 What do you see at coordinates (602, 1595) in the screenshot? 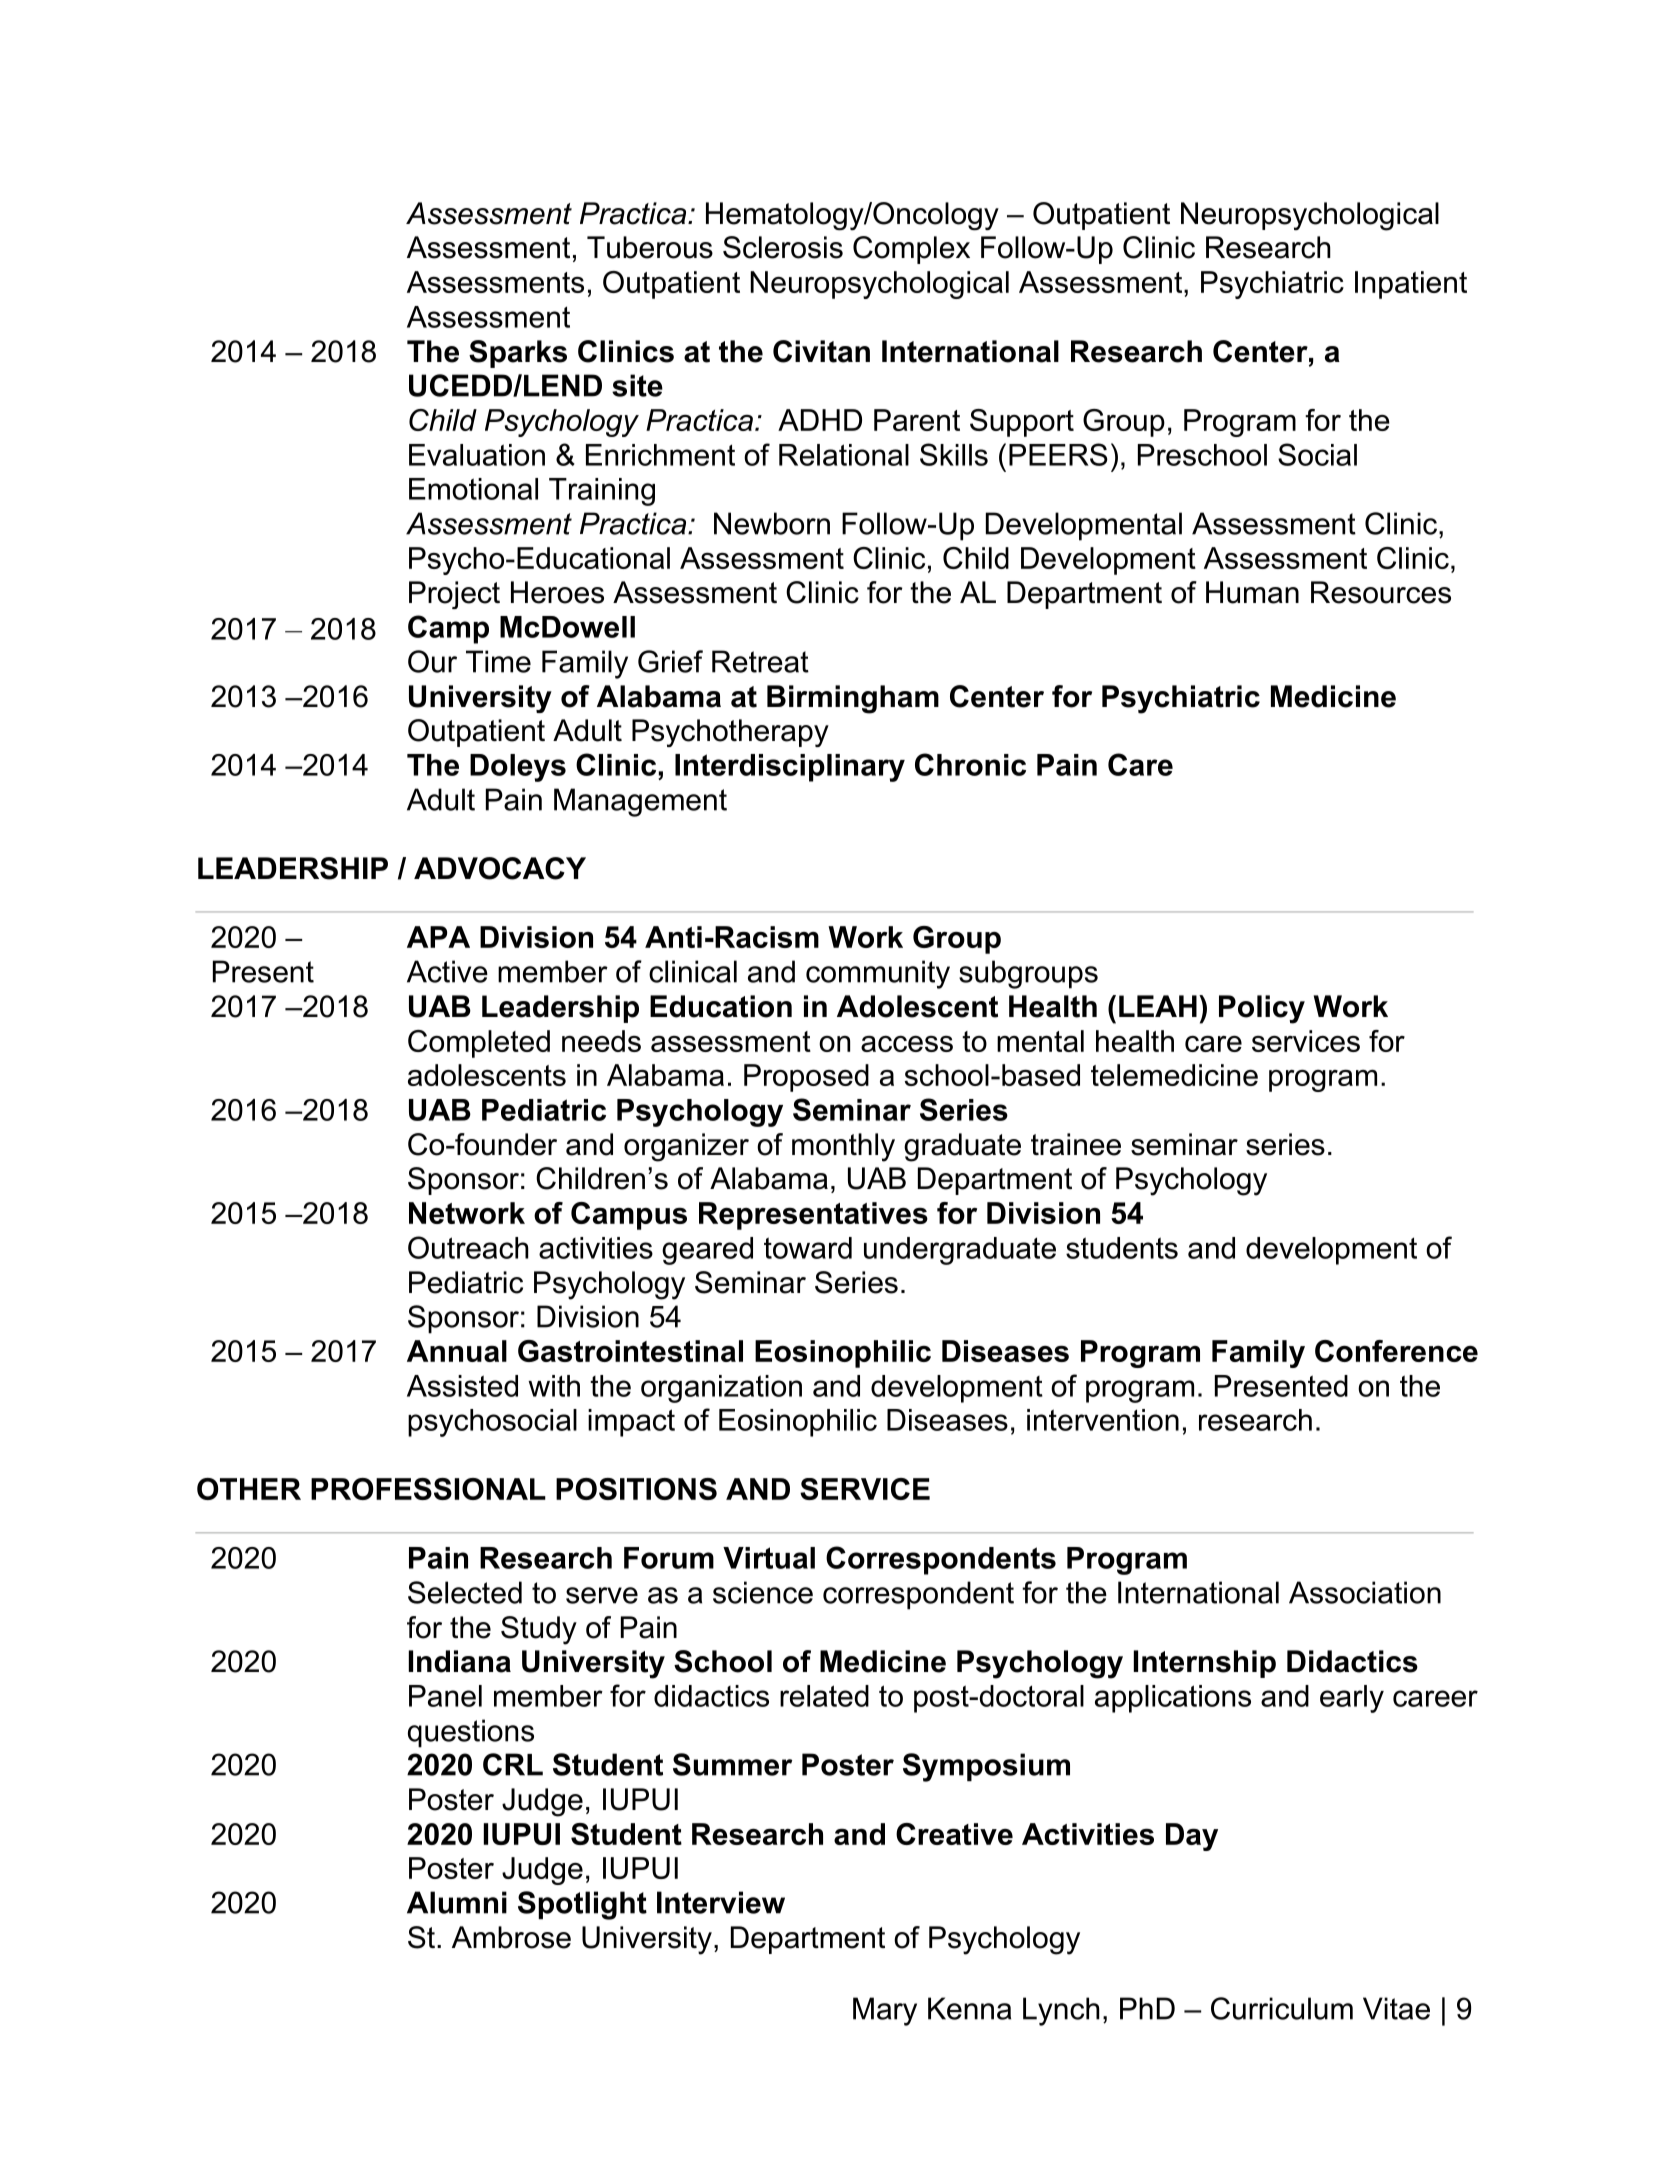
I see `serve` at bounding box center [602, 1595].
